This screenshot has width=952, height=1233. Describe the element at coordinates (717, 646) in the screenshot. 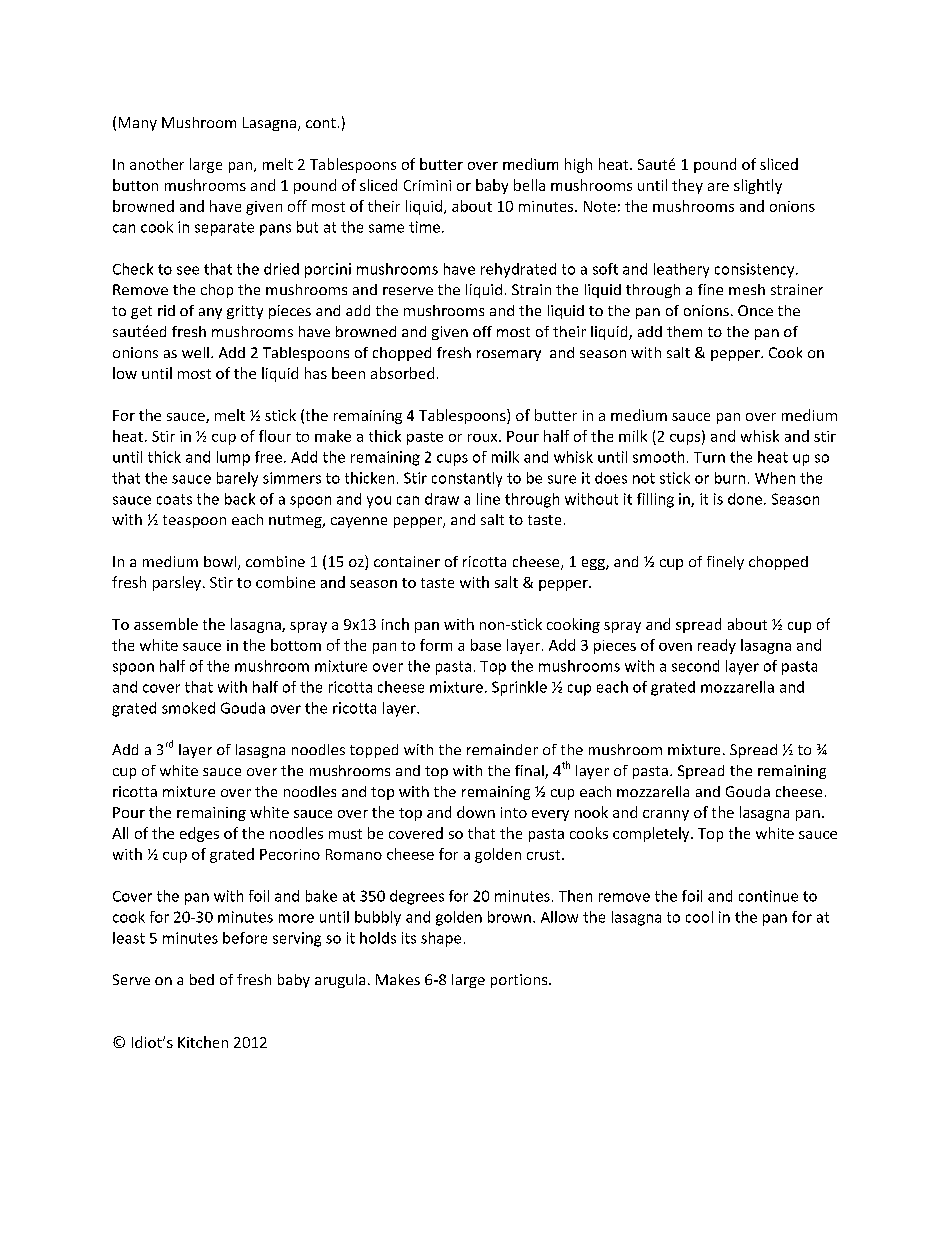

I see `ready` at that location.
